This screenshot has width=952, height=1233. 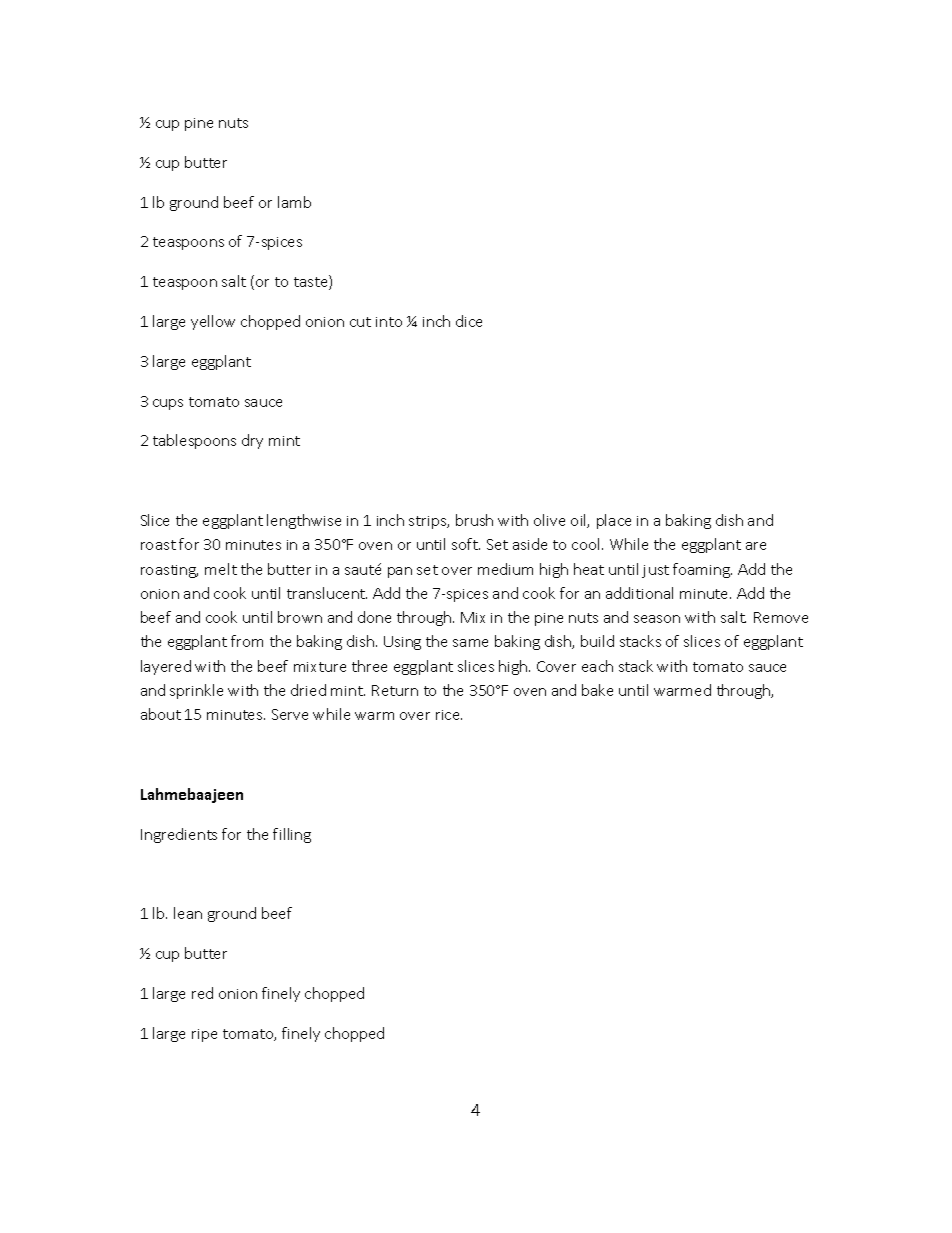 What do you see at coordinates (389, 322) in the screenshot?
I see `into` at bounding box center [389, 322].
